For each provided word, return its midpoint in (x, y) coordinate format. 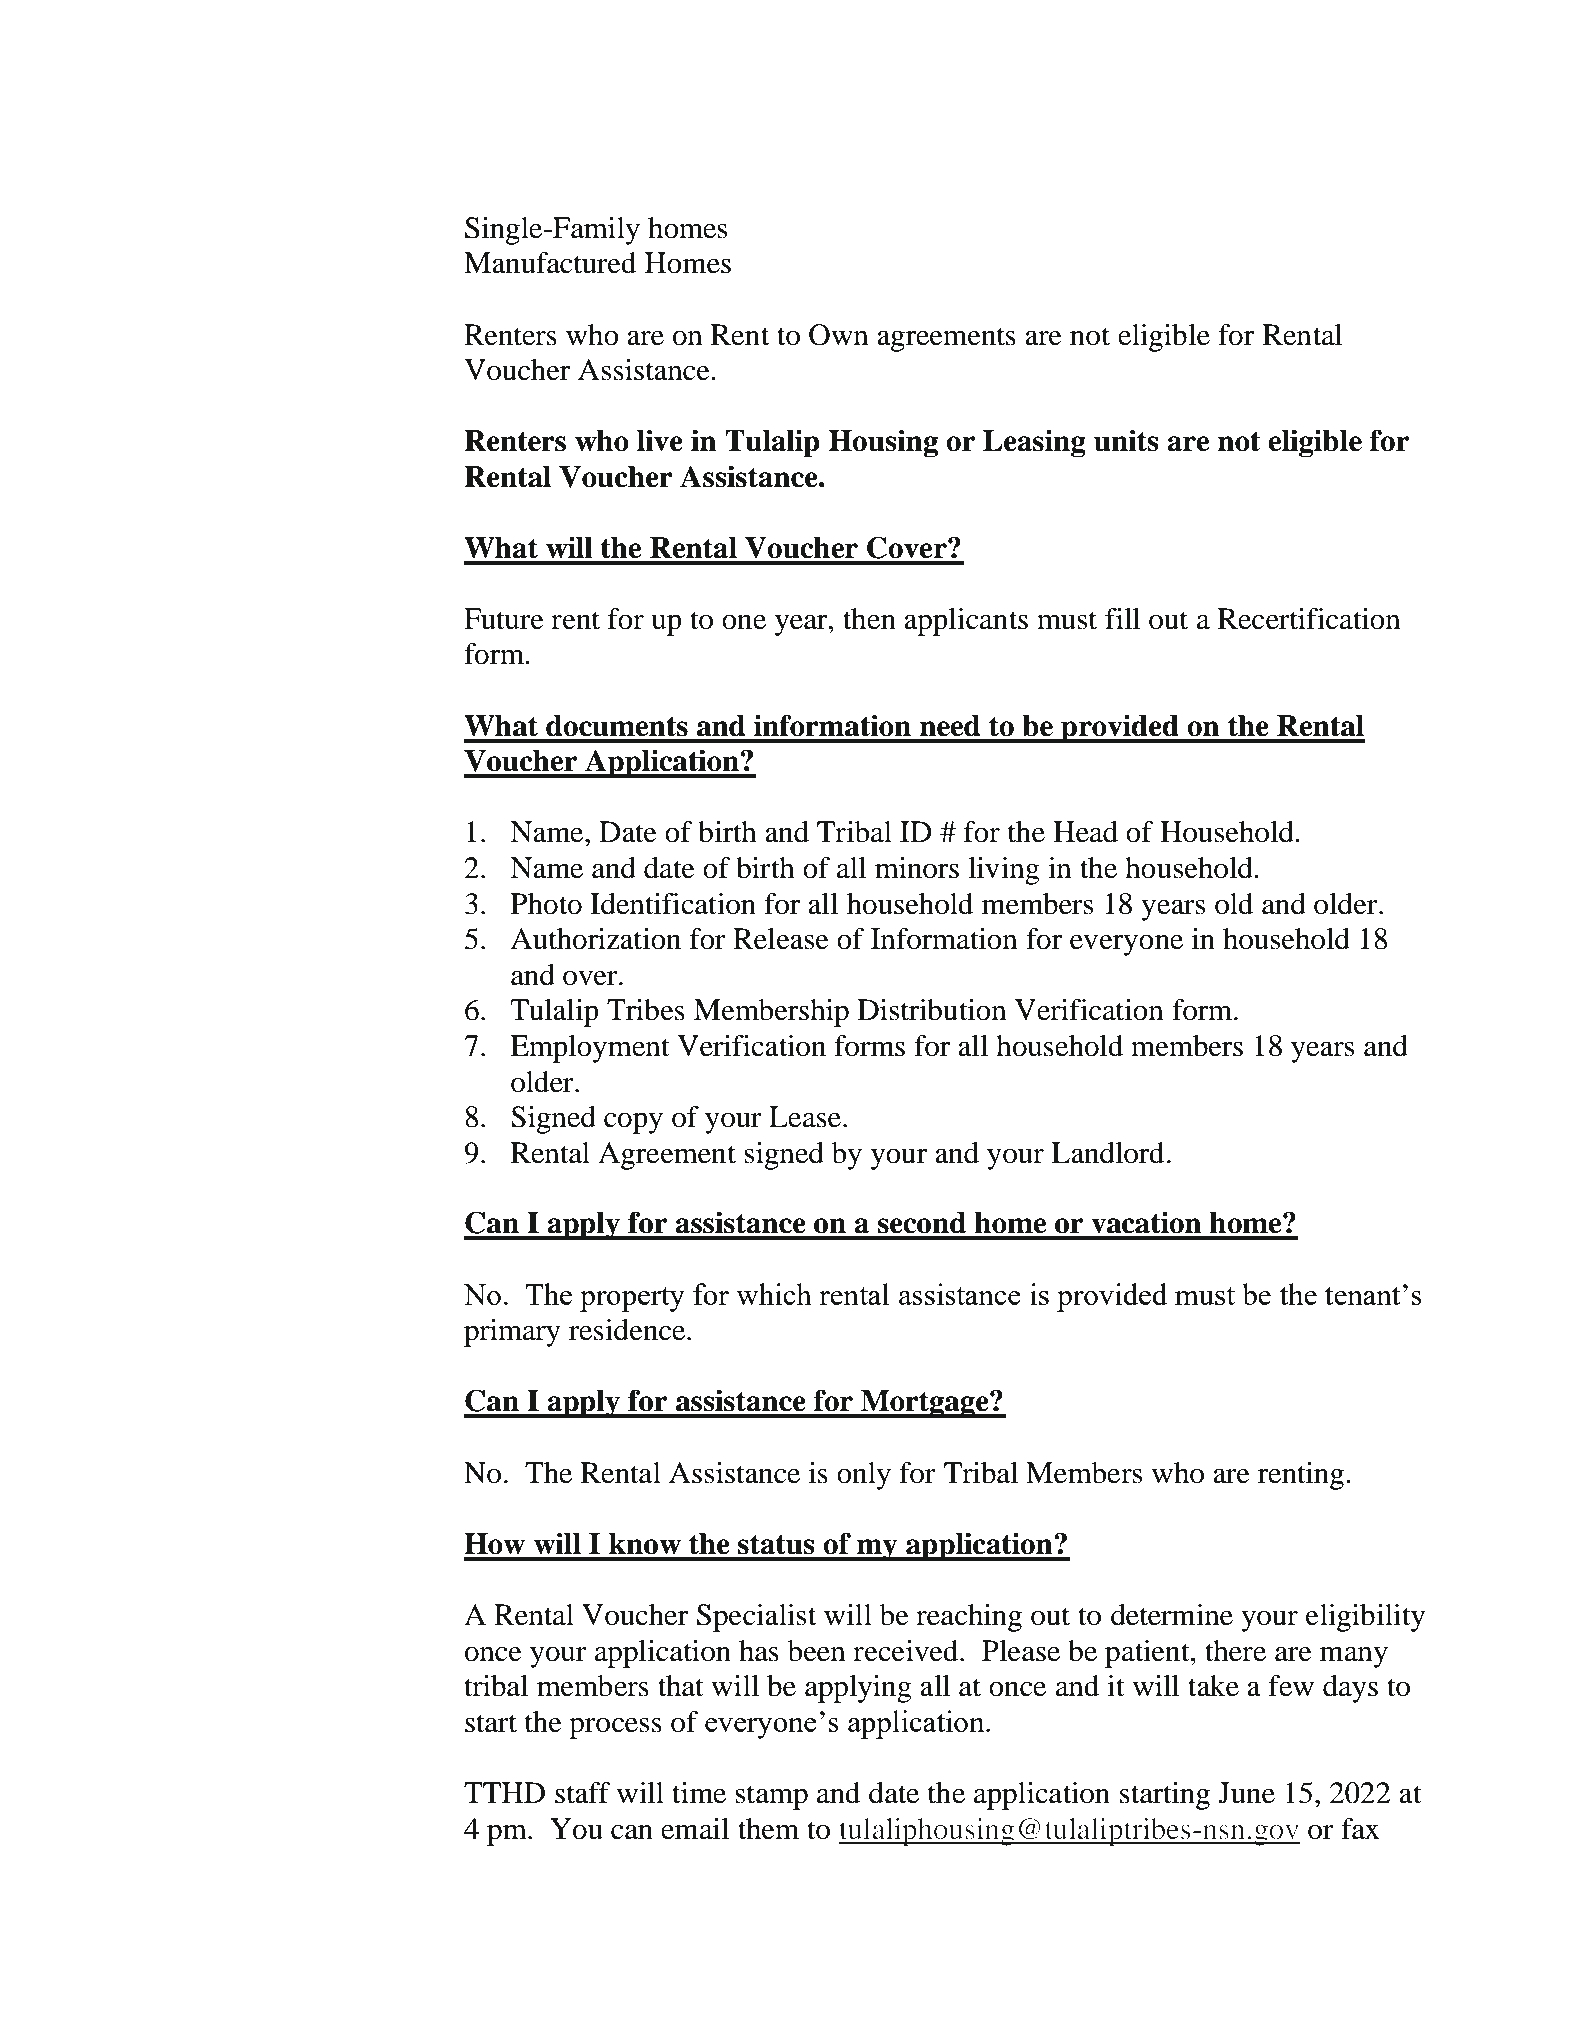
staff (583, 1793)
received (907, 1651)
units (1126, 440)
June (1246, 1793)
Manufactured (550, 263)
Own (839, 335)
